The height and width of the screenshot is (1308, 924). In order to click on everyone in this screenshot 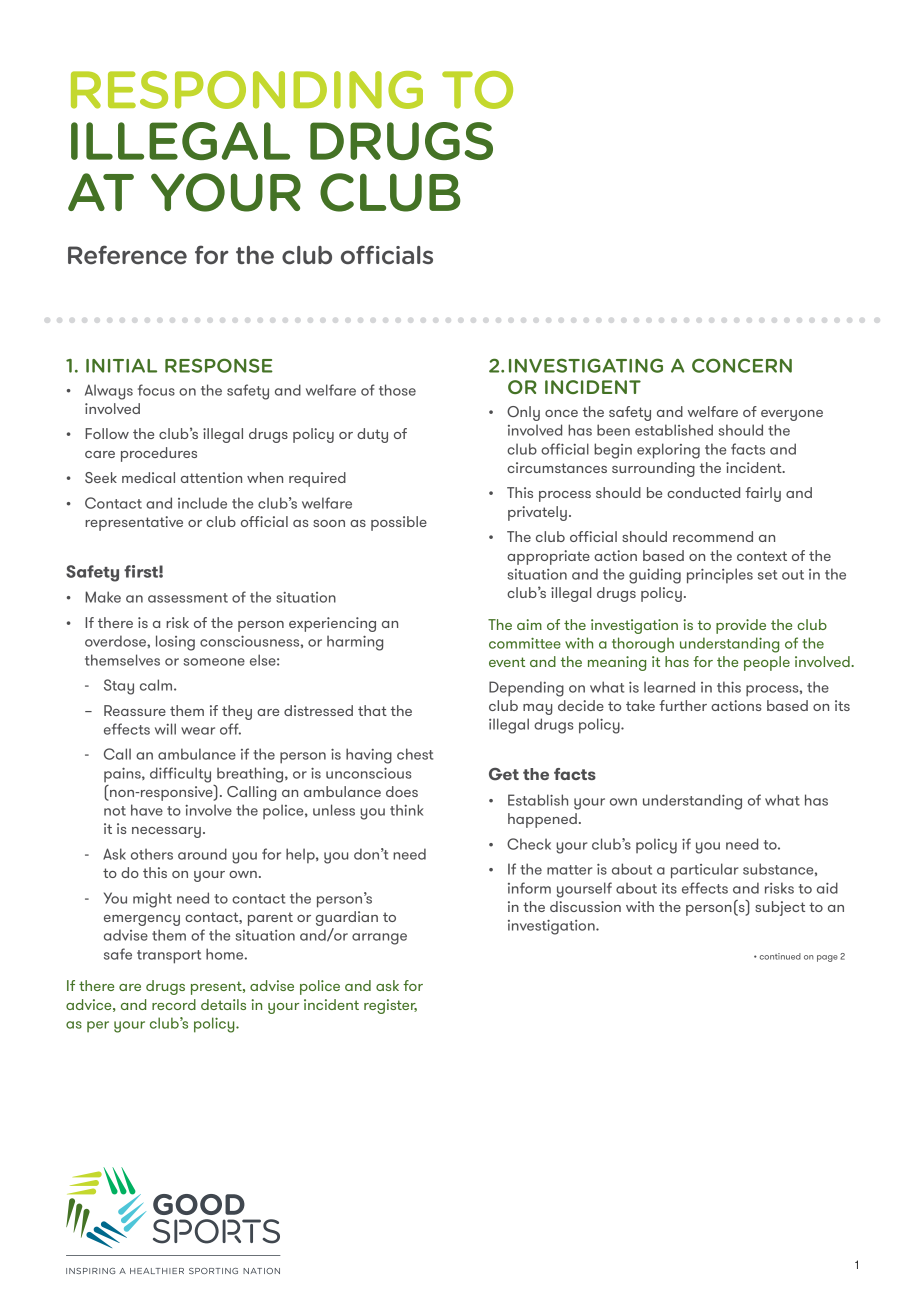, I will do `click(792, 415)`.
